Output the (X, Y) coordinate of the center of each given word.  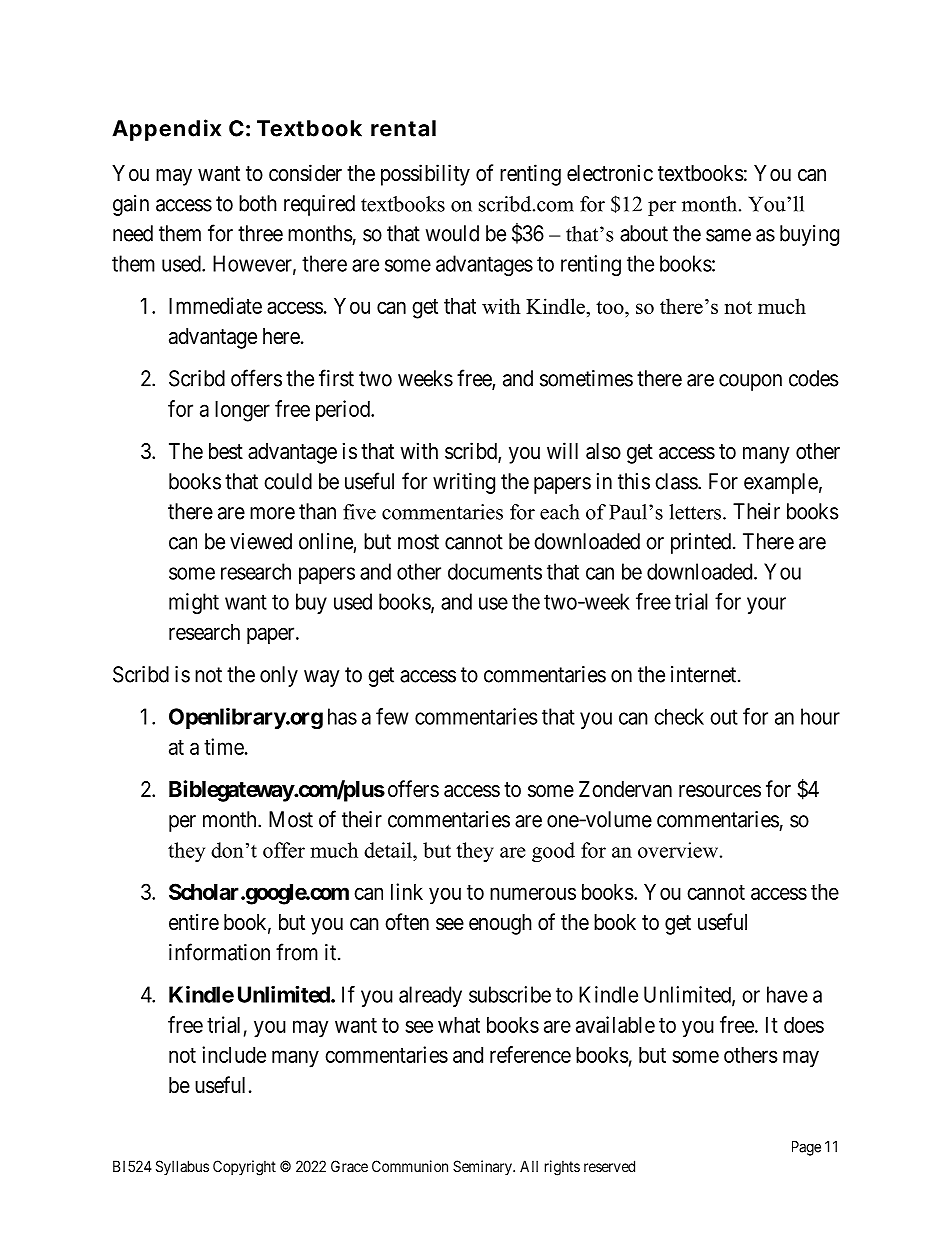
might (194, 603)
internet (705, 674)
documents (495, 571)
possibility (425, 175)
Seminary (483, 1167)
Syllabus (182, 1167)
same (728, 235)
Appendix (166, 130)
